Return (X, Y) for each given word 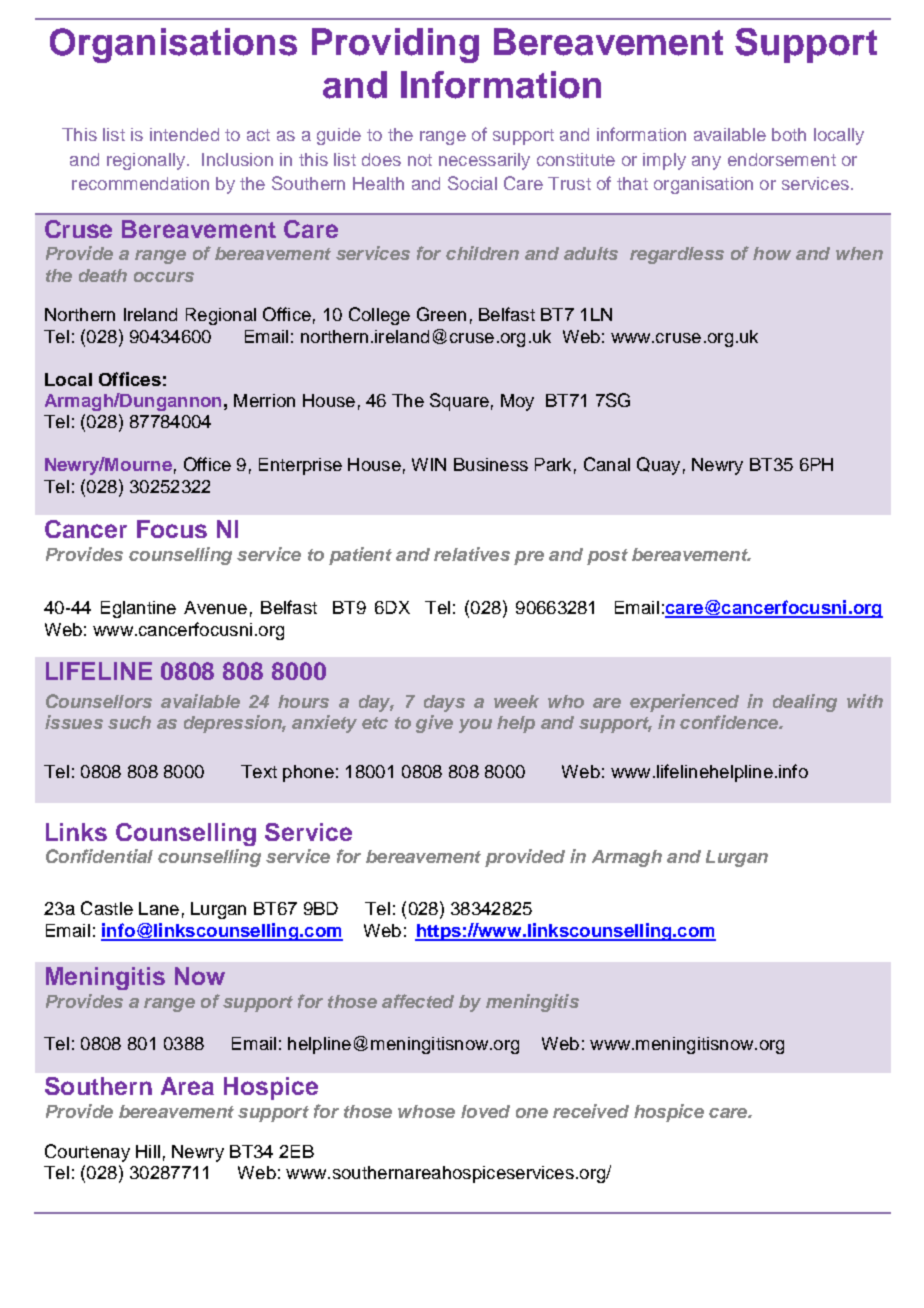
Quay (658, 466)
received (591, 1111)
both (789, 134)
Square (459, 402)
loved (485, 1111)
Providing (395, 45)
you (475, 726)
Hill (148, 1151)
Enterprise (300, 466)
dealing (805, 703)
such (129, 722)
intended (184, 134)
